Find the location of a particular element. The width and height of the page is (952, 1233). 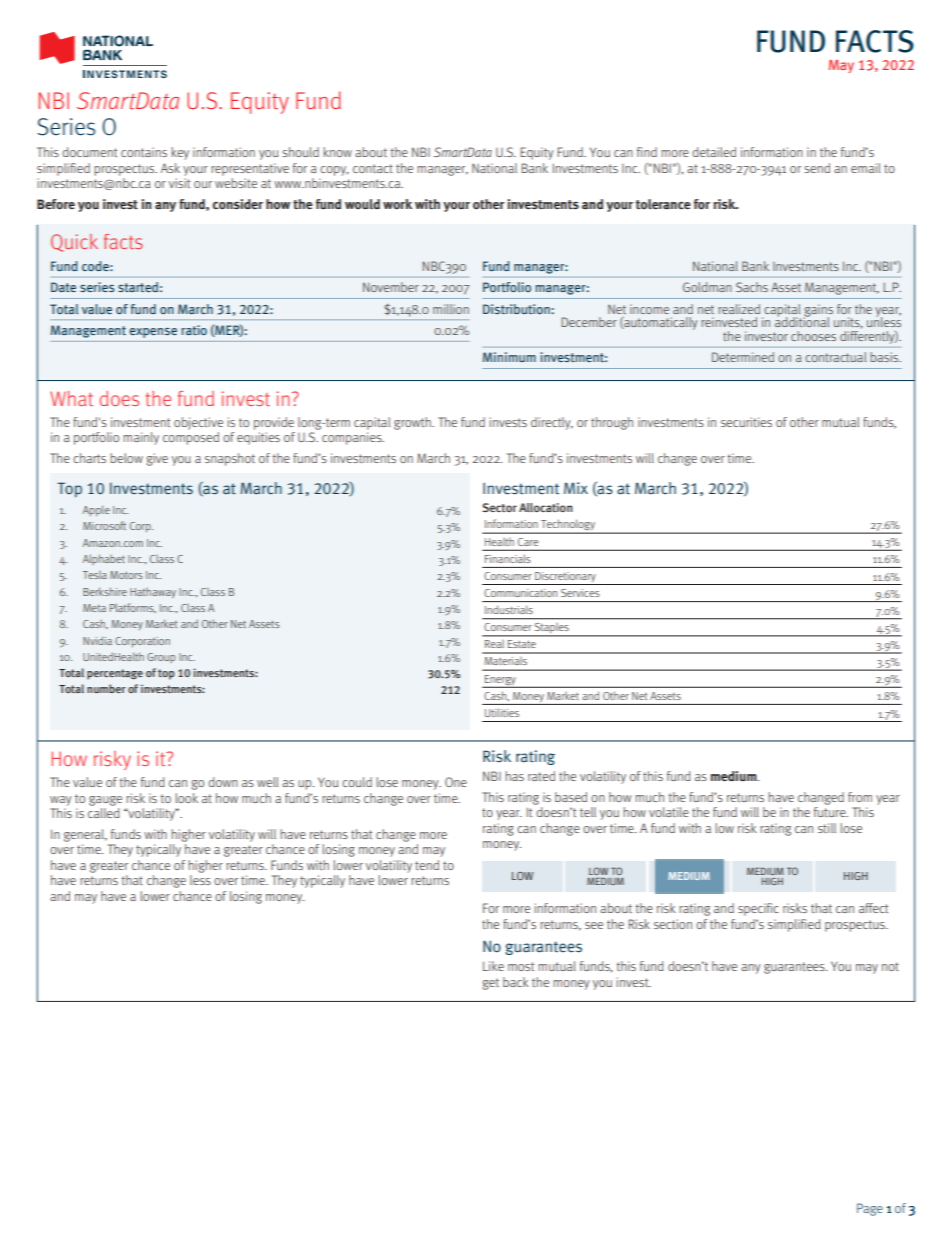

from is located at coordinates (860, 797).
